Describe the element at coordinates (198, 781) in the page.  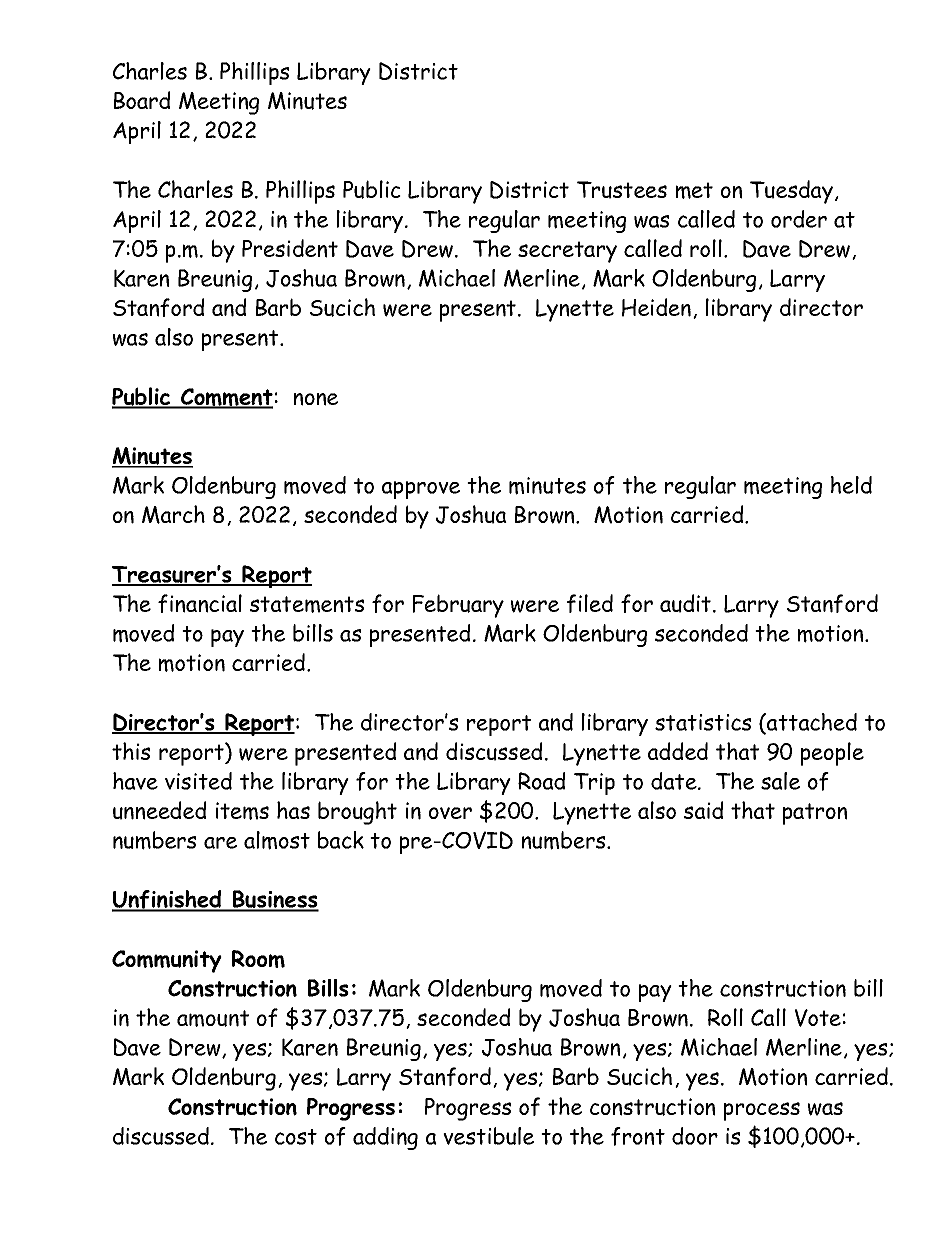
I see `visited` at that location.
